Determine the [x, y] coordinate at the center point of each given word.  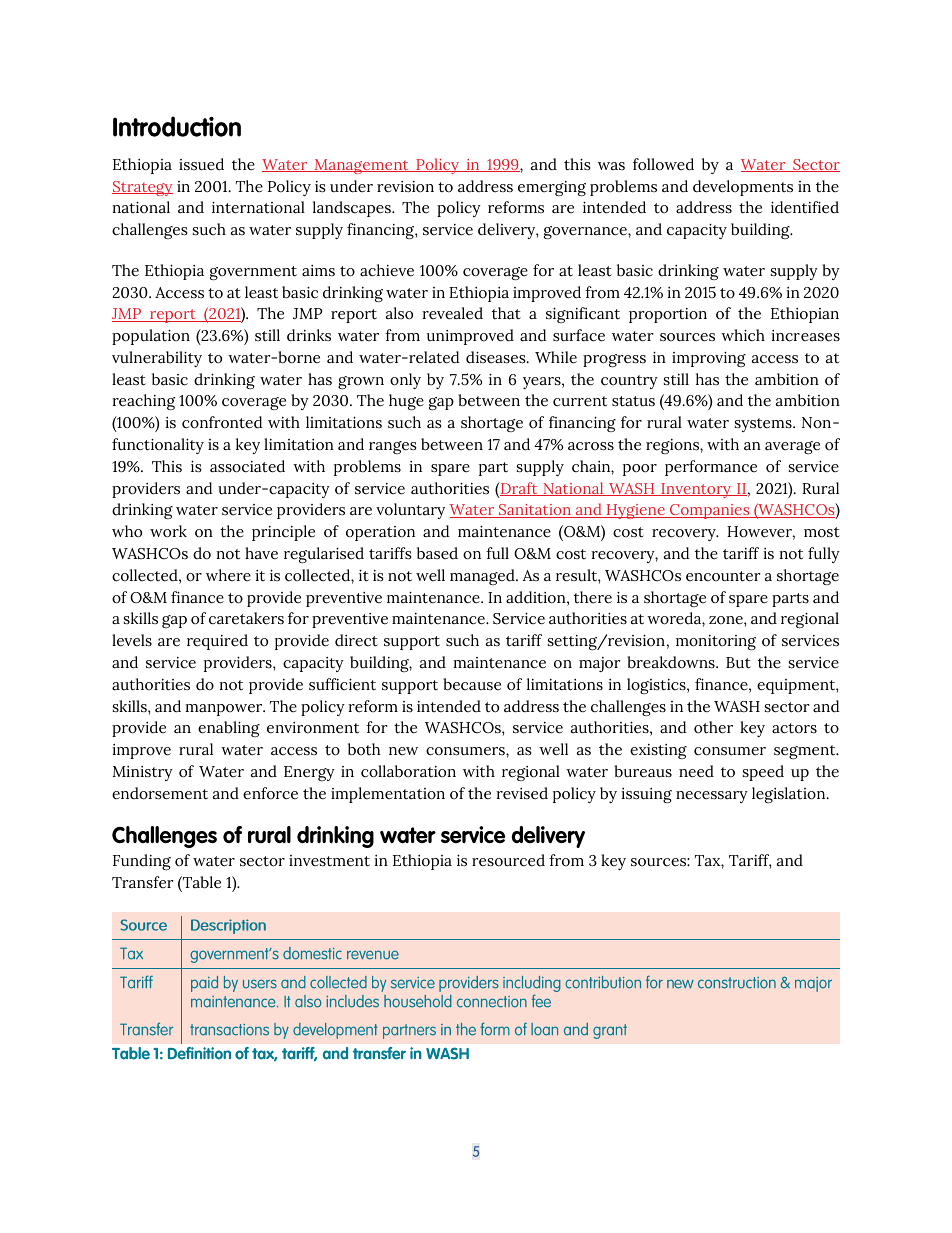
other [713, 727]
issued [201, 164]
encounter [723, 576]
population [151, 337]
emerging [552, 188]
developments [743, 188]
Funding [142, 862]
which [743, 335]
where [228, 575]
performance [711, 468]
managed [483, 577]
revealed [452, 313]
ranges [392, 447]
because [472, 684]
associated [247, 466]
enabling [229, 729]
